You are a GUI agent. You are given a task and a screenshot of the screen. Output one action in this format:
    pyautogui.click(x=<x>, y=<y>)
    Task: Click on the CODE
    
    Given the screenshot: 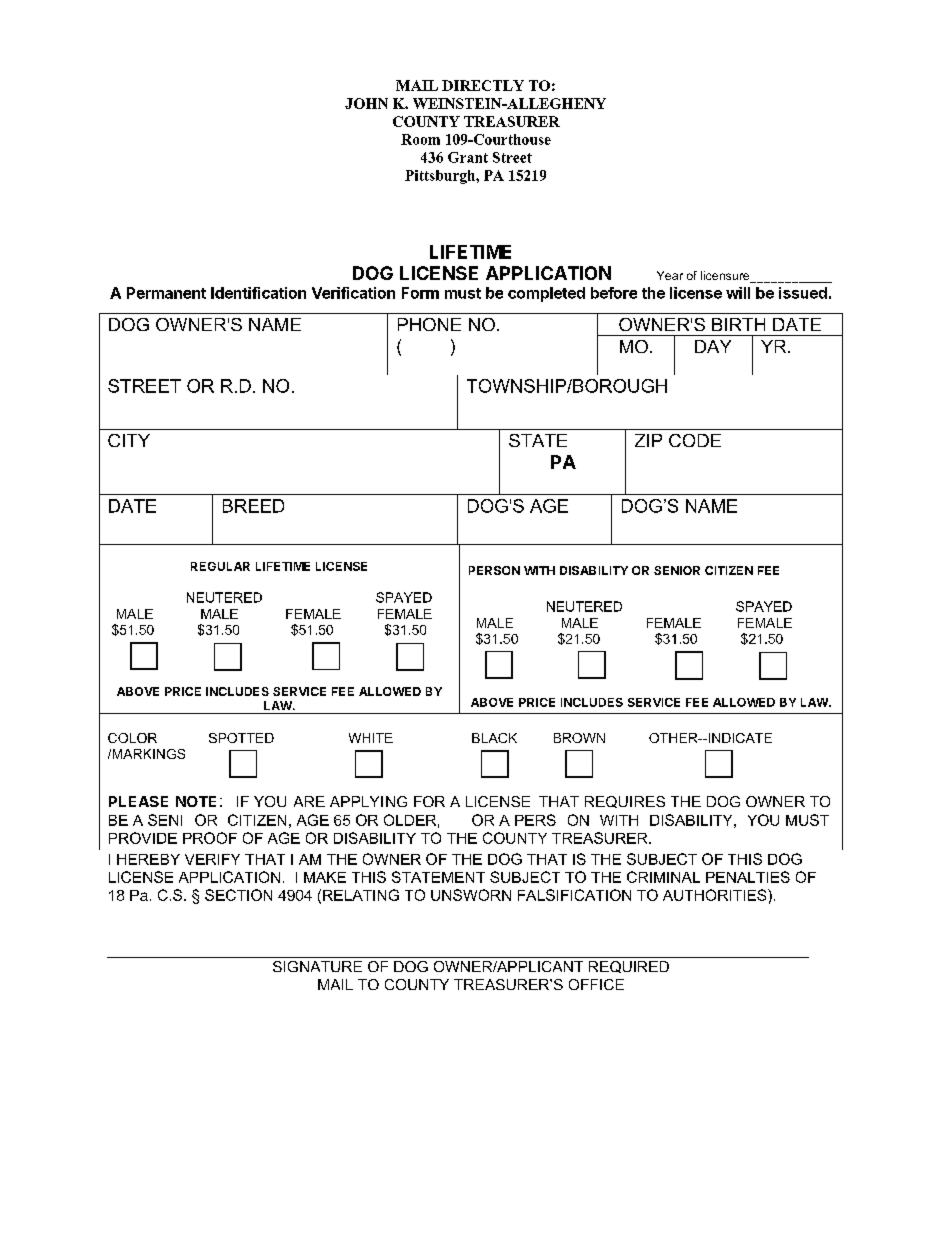 What is the action you would take?
    pyautogui.click(x=695, y=440)
